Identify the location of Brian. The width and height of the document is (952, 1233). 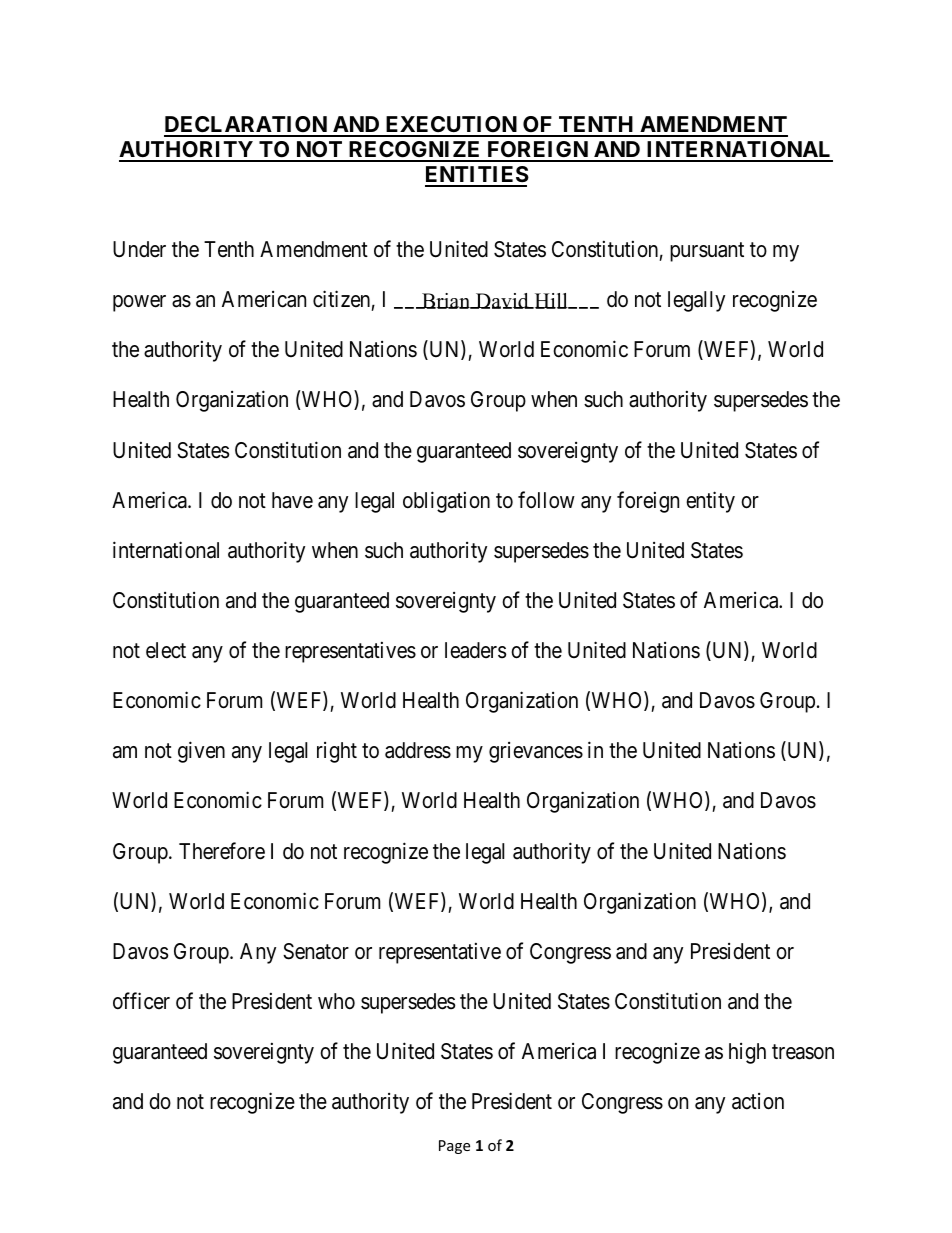
(446, 301).
